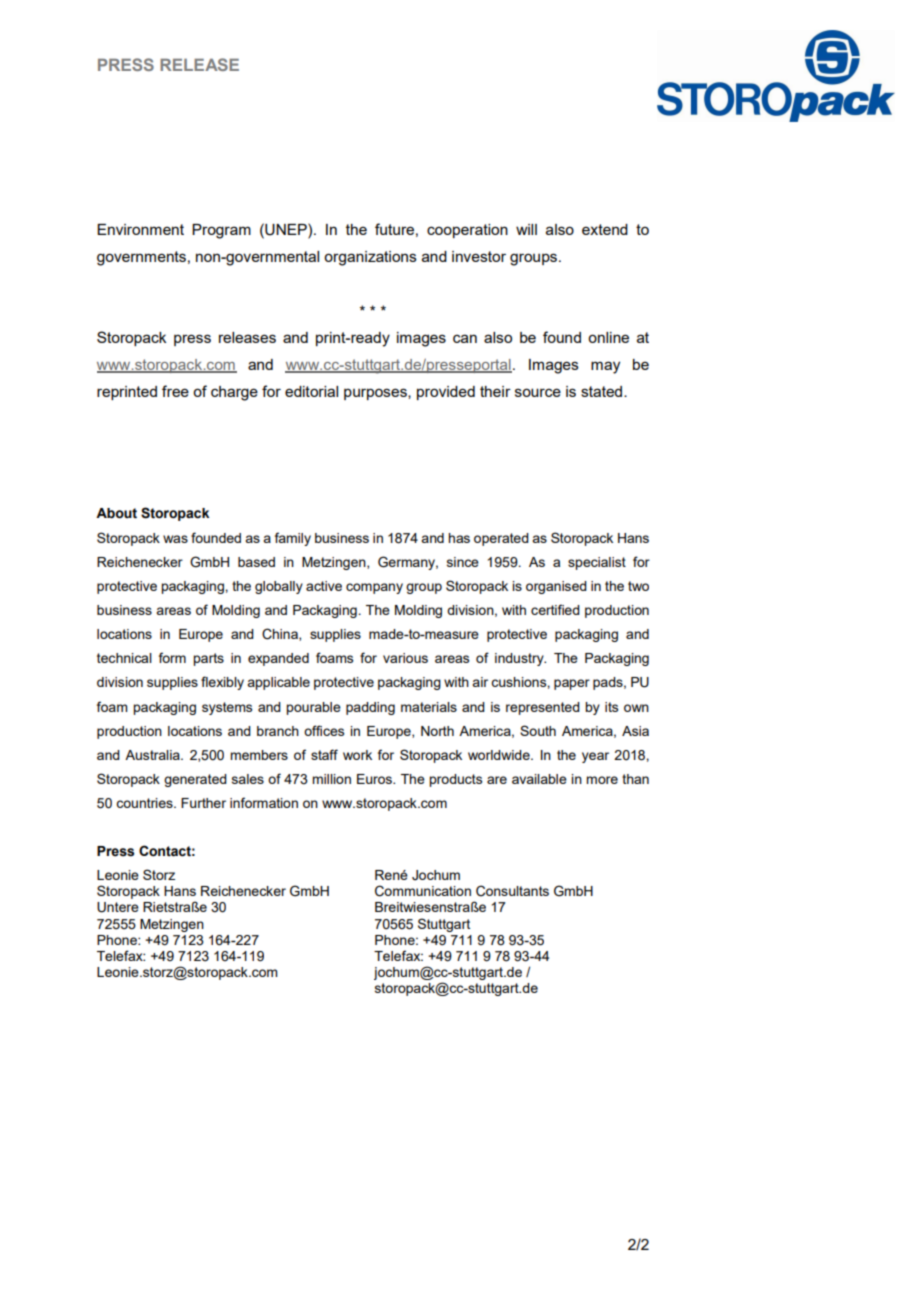  What do you see at coordinates (141, 258) in the screenshot?
I see `governments` at bounding box center [141, 258].
